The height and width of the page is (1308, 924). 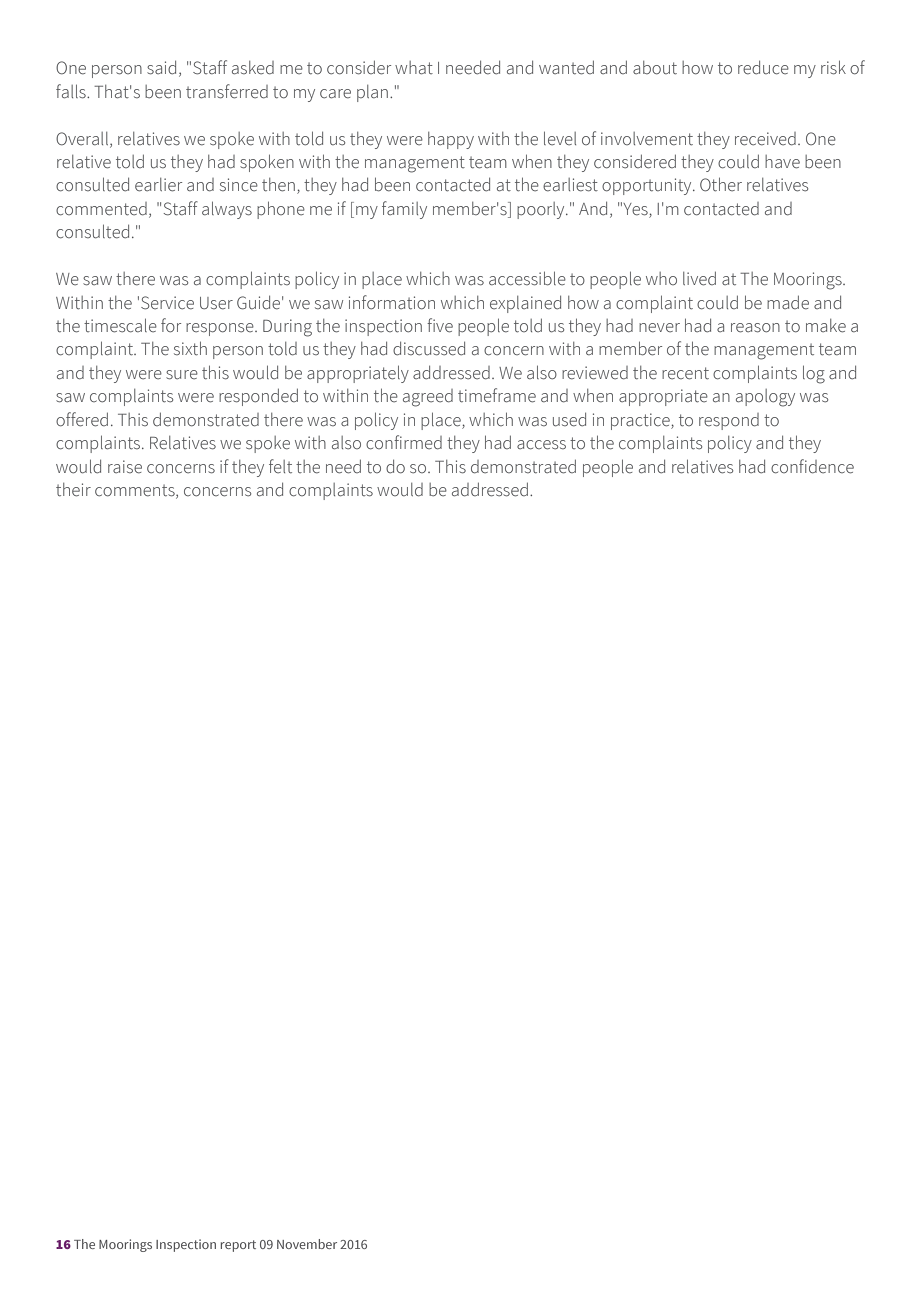 What do you see at coordinates (641, 421) in the page?
I see `practice` at bounding box center [641, 421].
